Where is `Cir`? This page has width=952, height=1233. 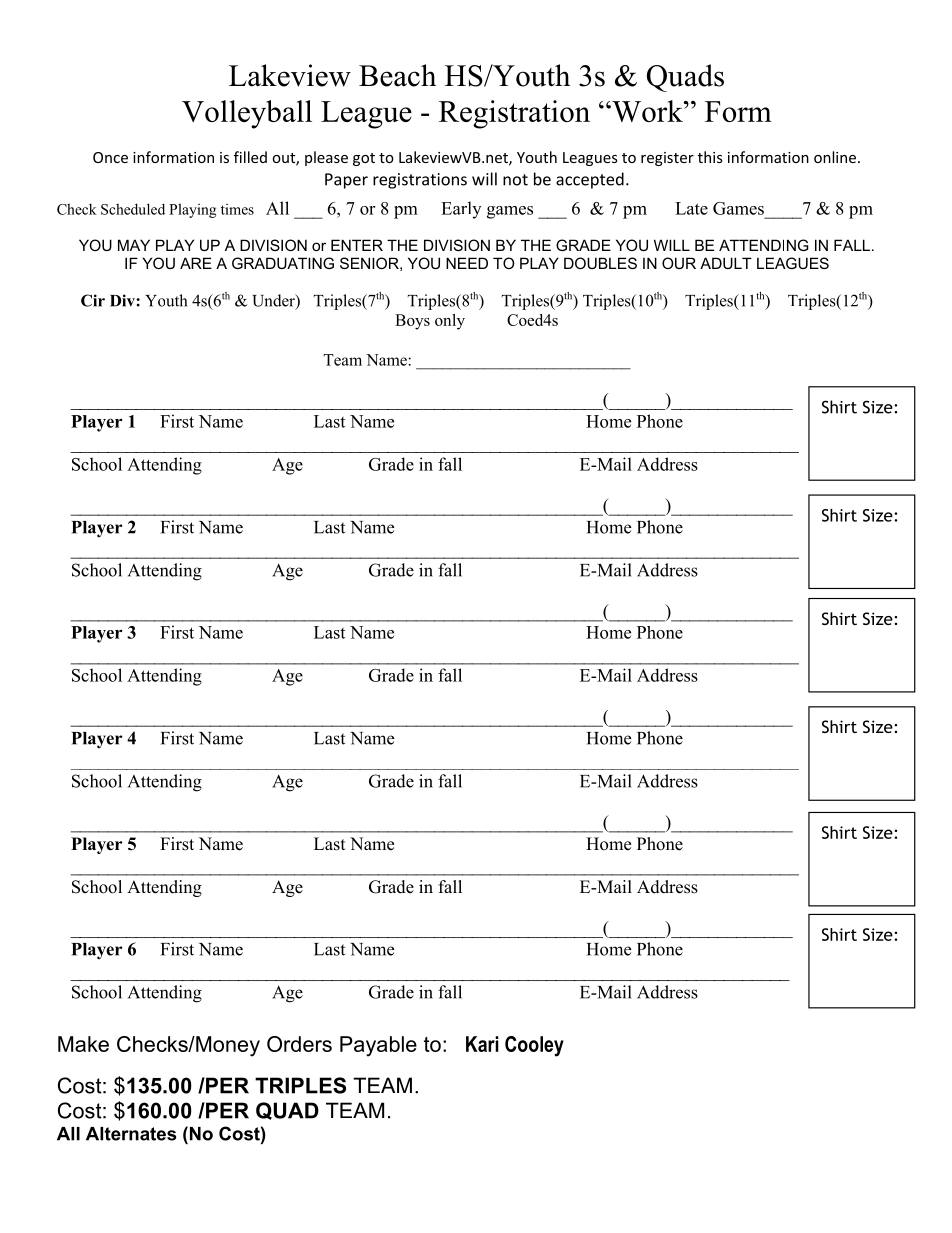 Cir is located at coordinates (93, 300).
